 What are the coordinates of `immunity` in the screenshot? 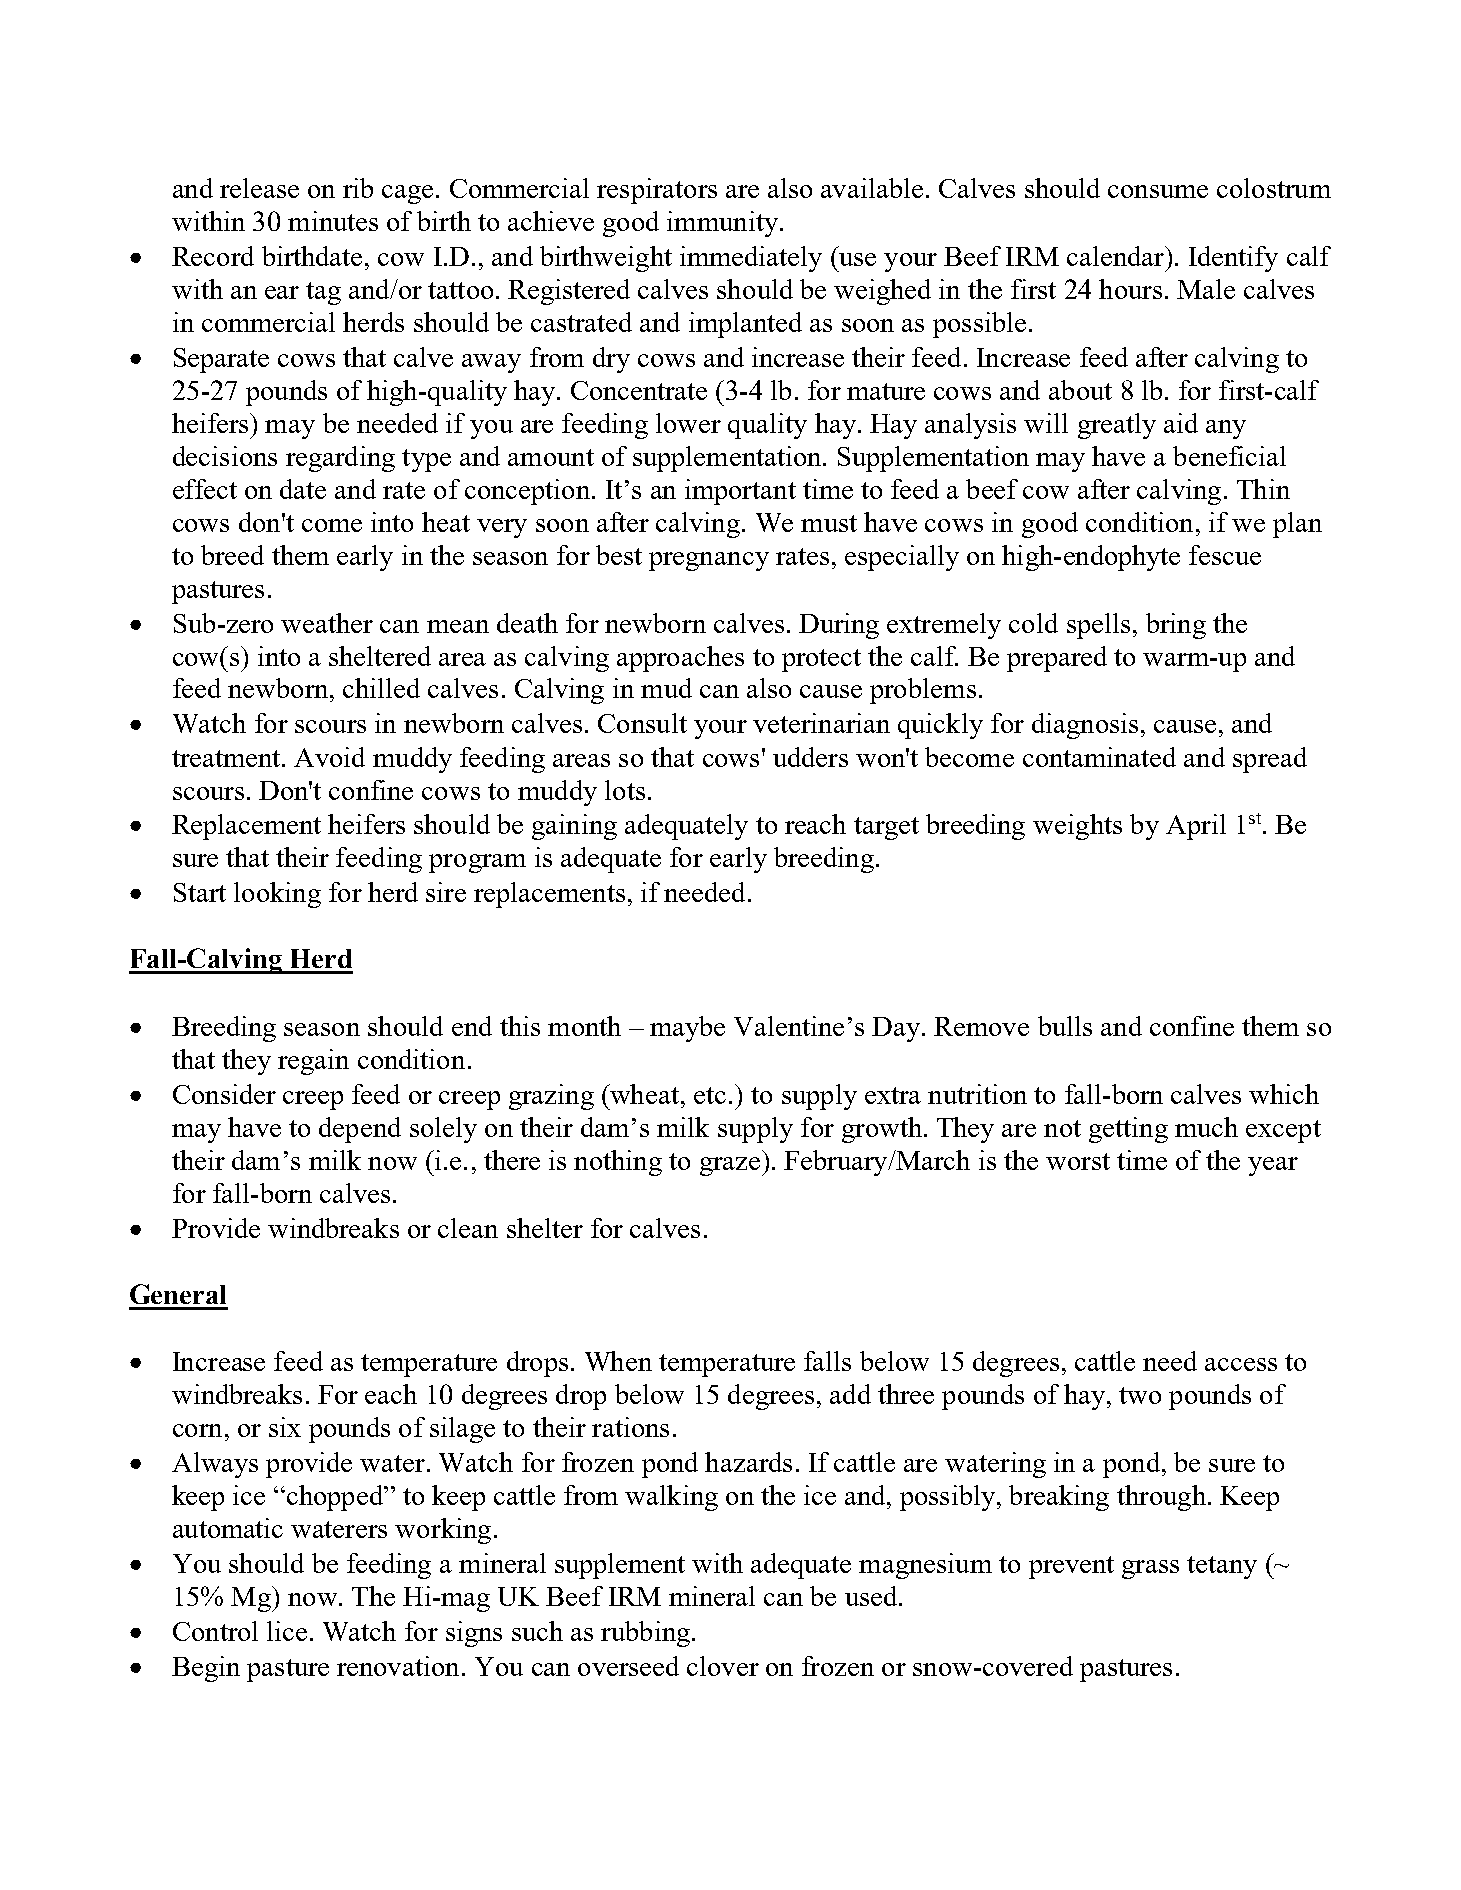 It's located at (724, 224).
